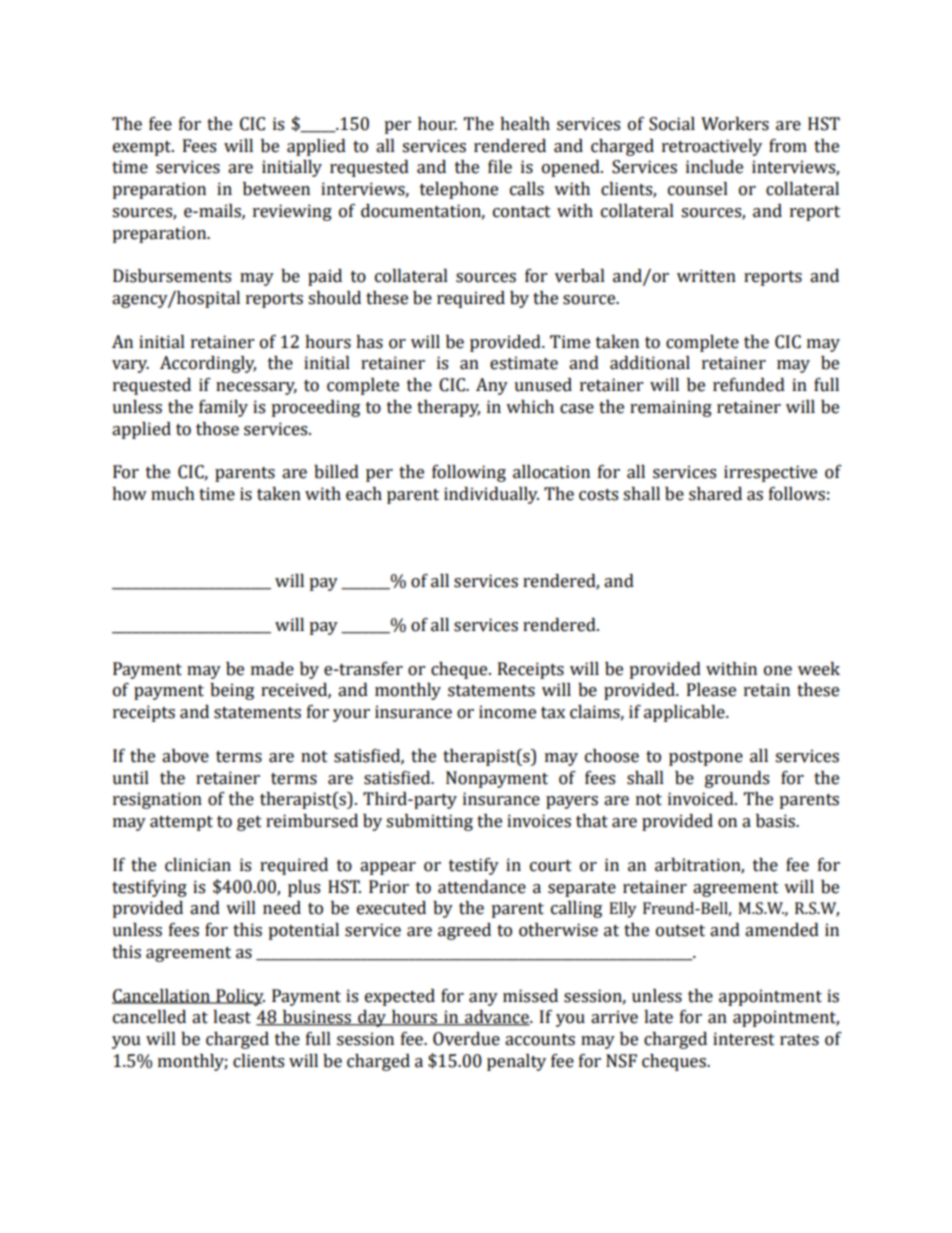 This screenshot has height=1233, width=952. What do you see at coordinates (143, 148) in the screenshot?
I see `exempt` at bounding box center [143, 148].
